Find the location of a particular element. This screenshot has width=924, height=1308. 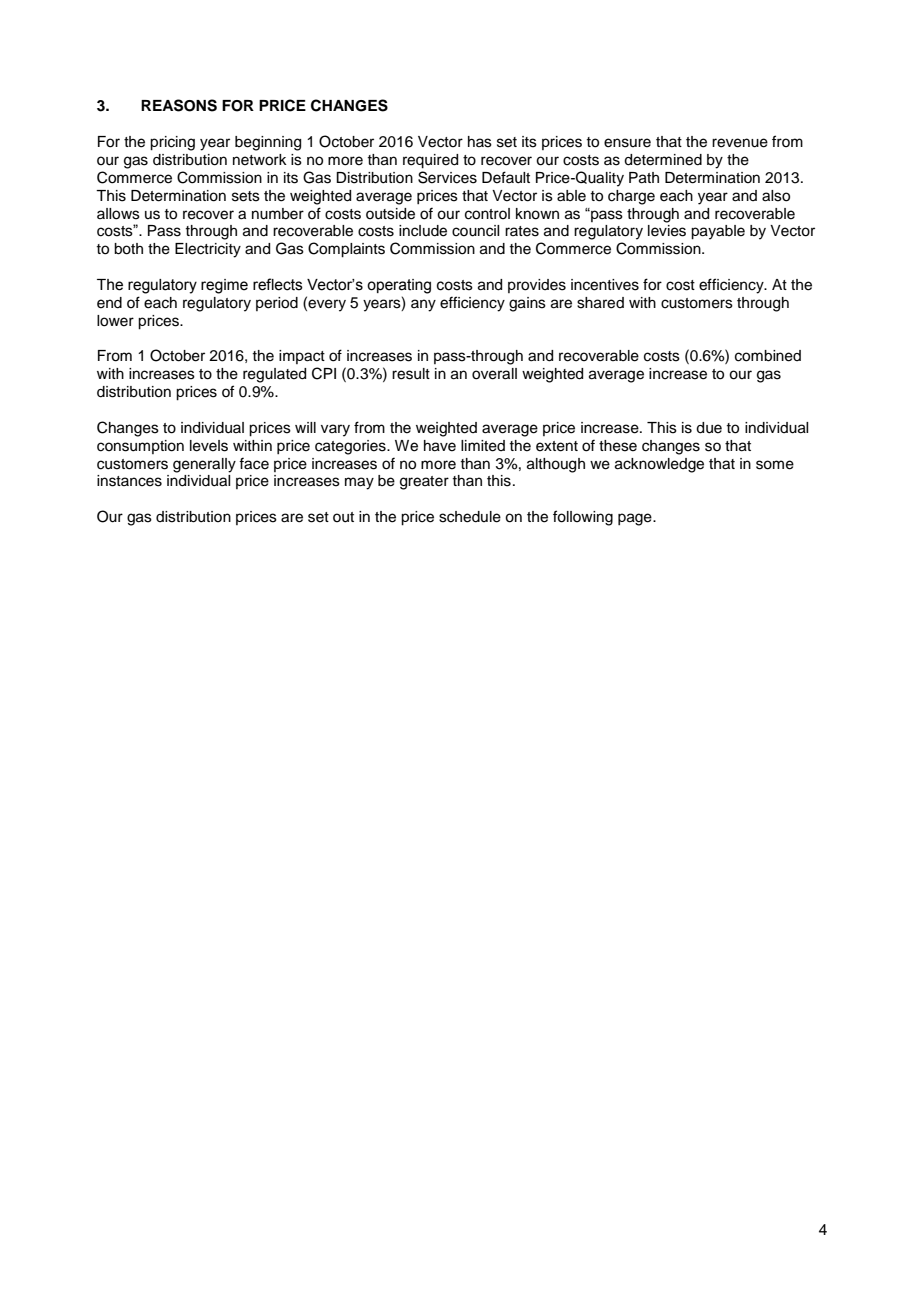

instances is located at coordinates (129, 481).
